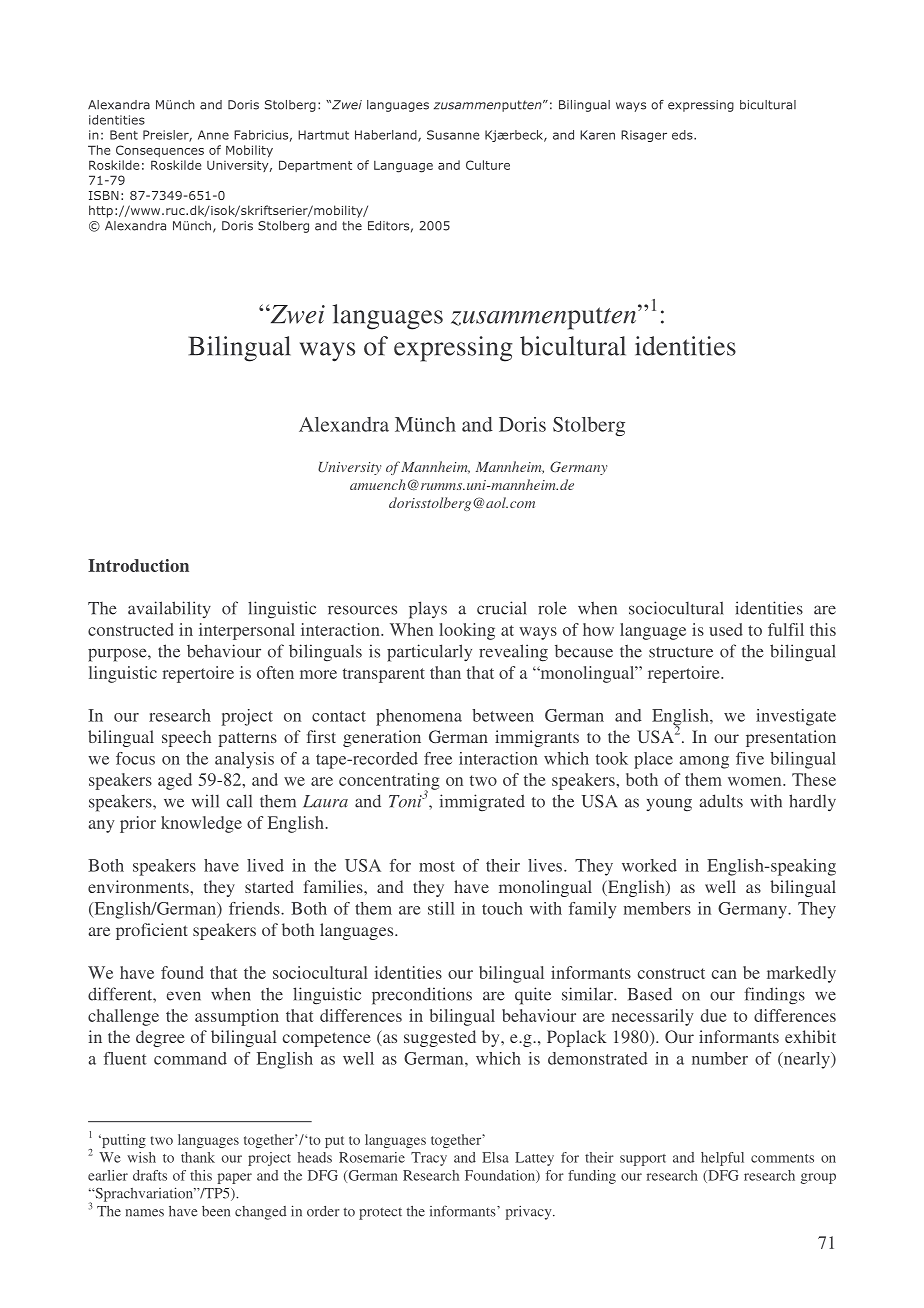  I want to click on expressing, so click(453, 349).
